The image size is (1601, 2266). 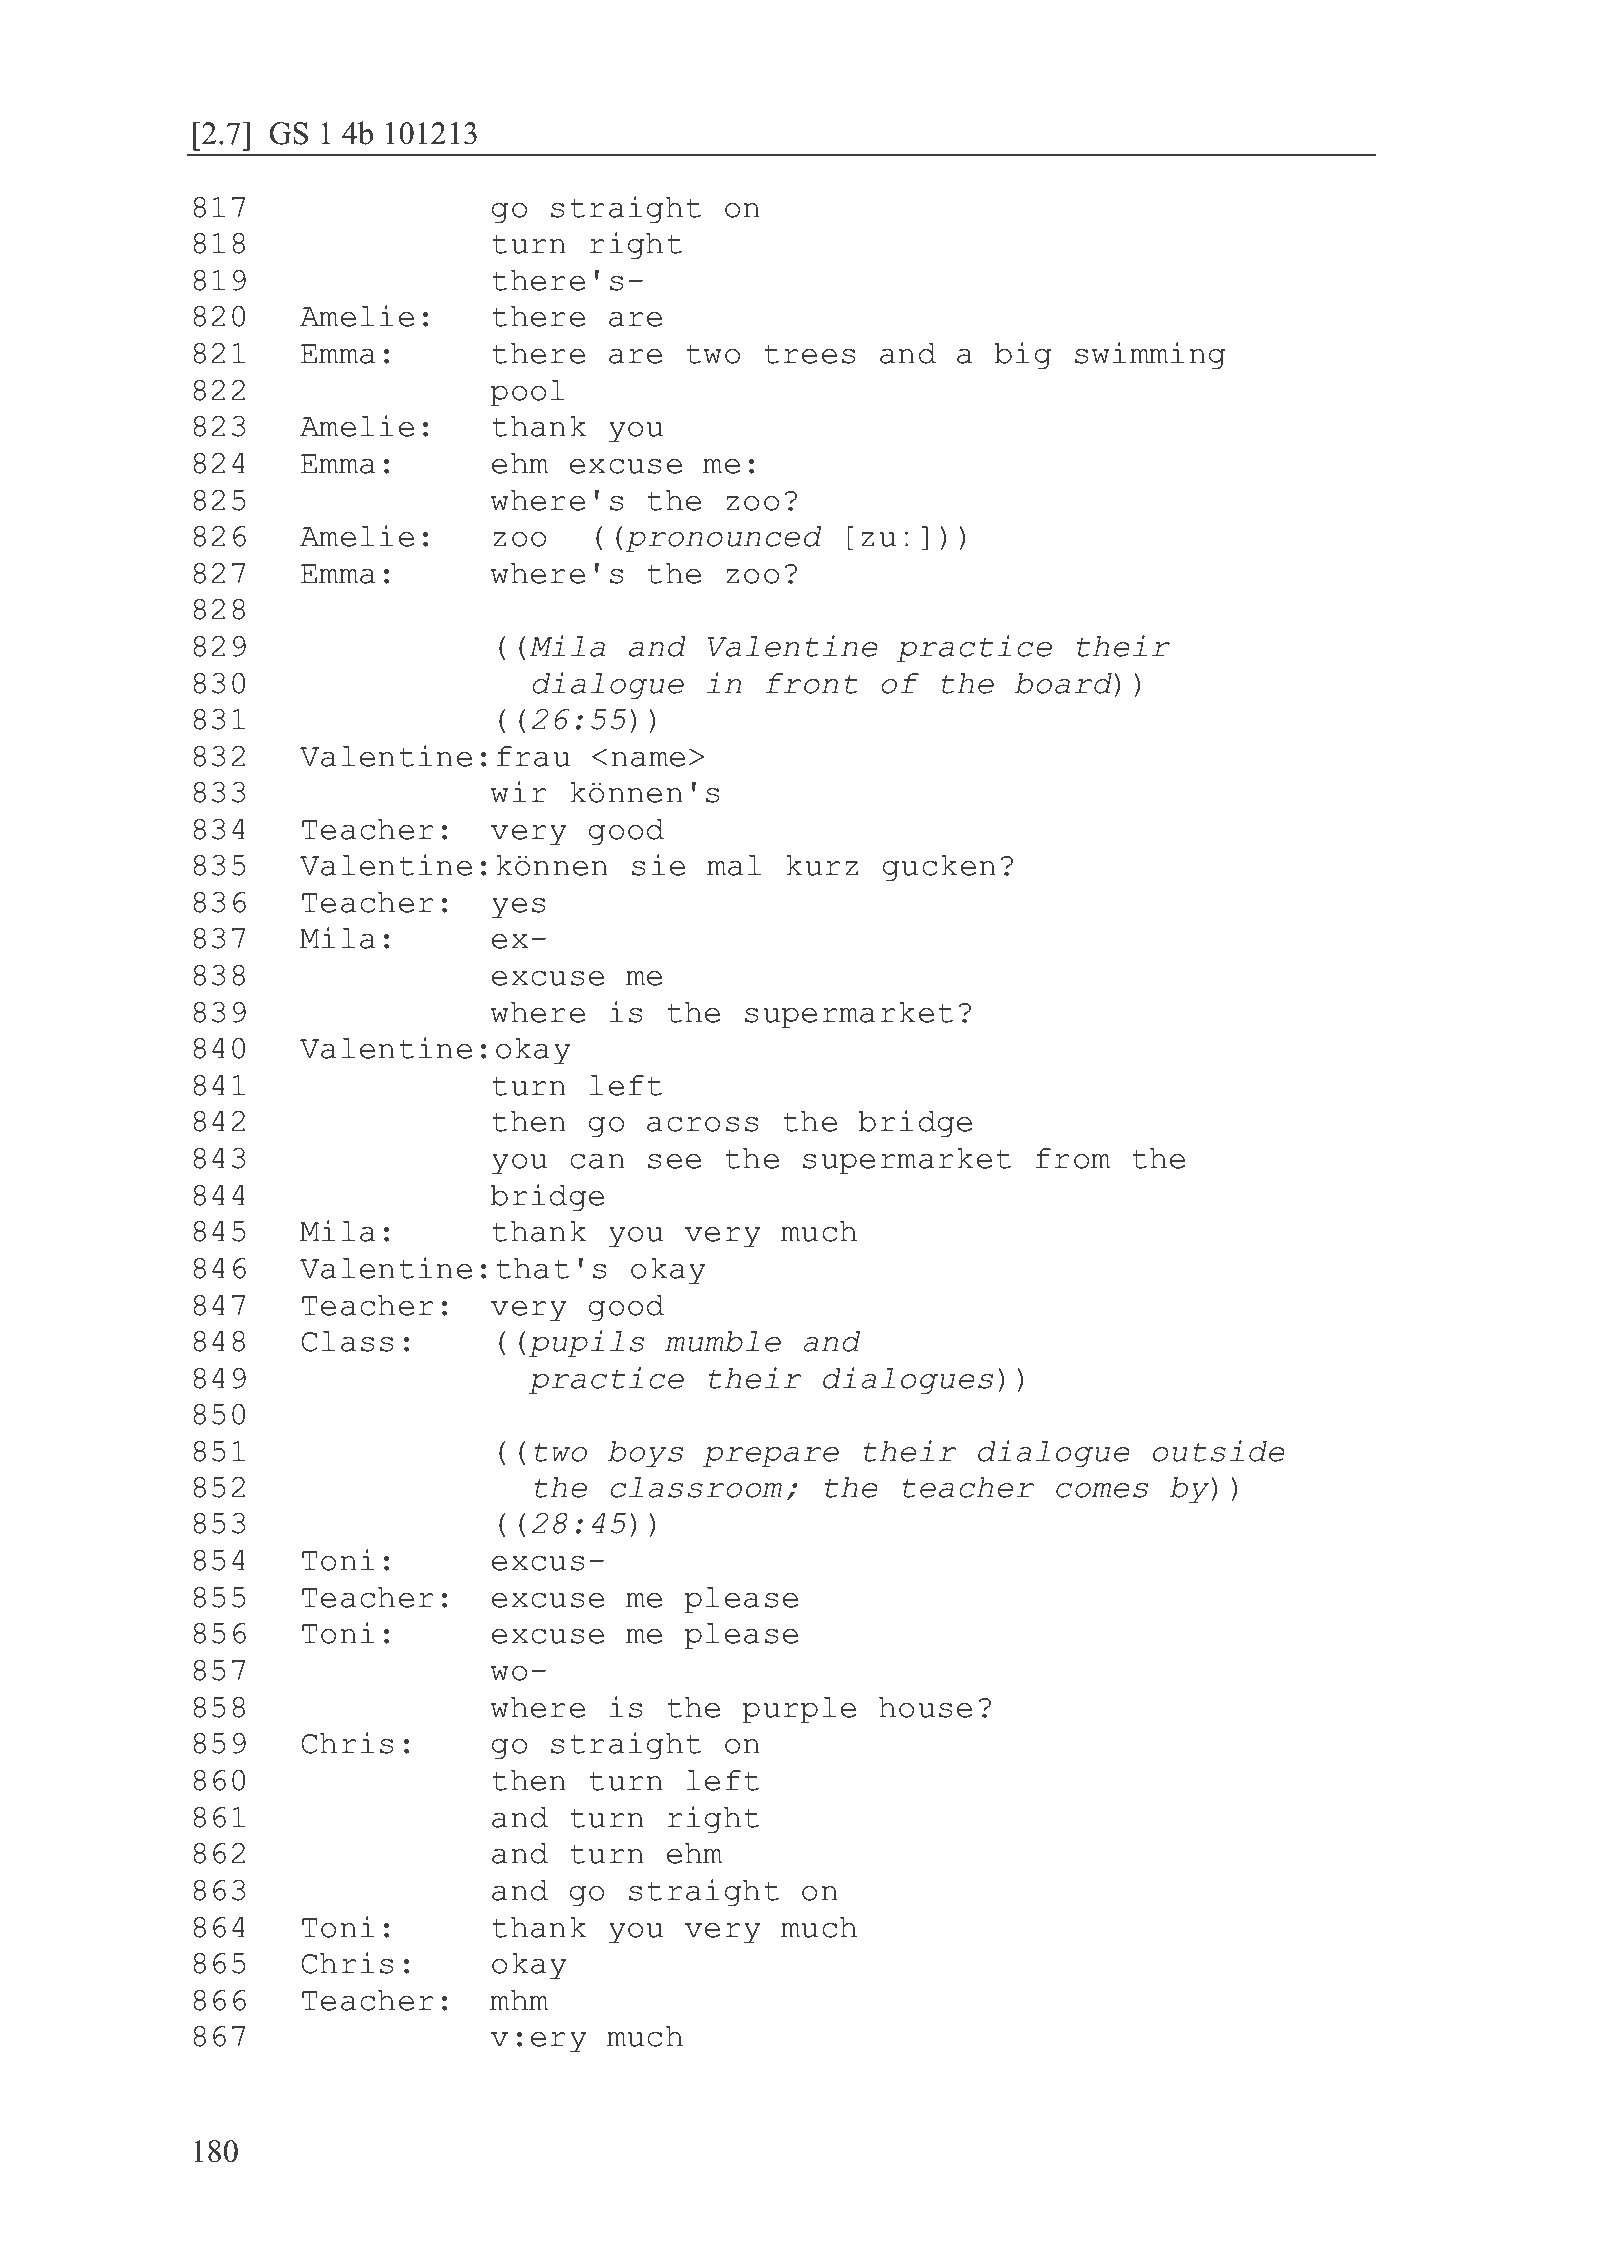 I want to click on name, so click(x=648, y=759).
